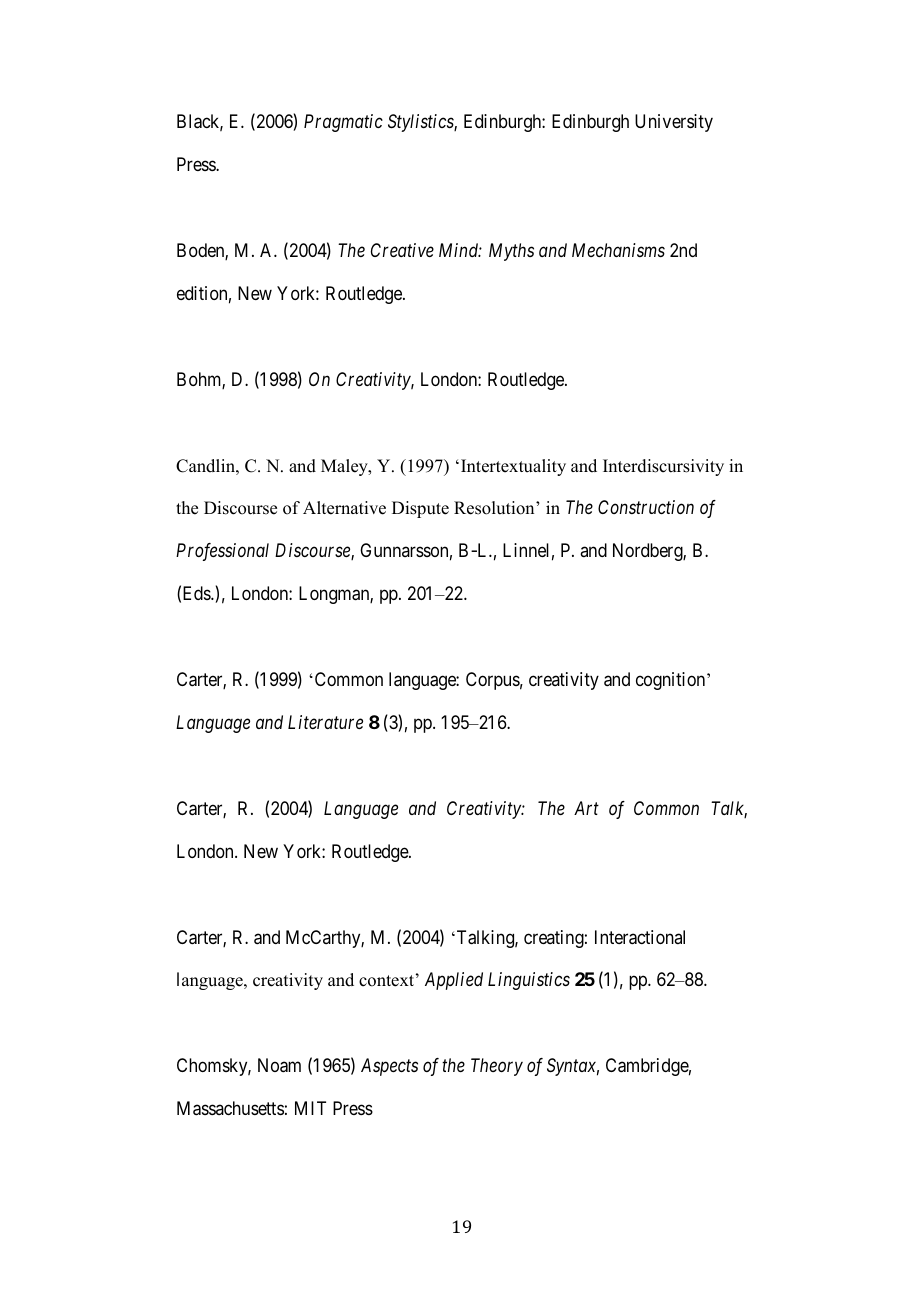  I want to click on Theory, so click(497, 1067).
